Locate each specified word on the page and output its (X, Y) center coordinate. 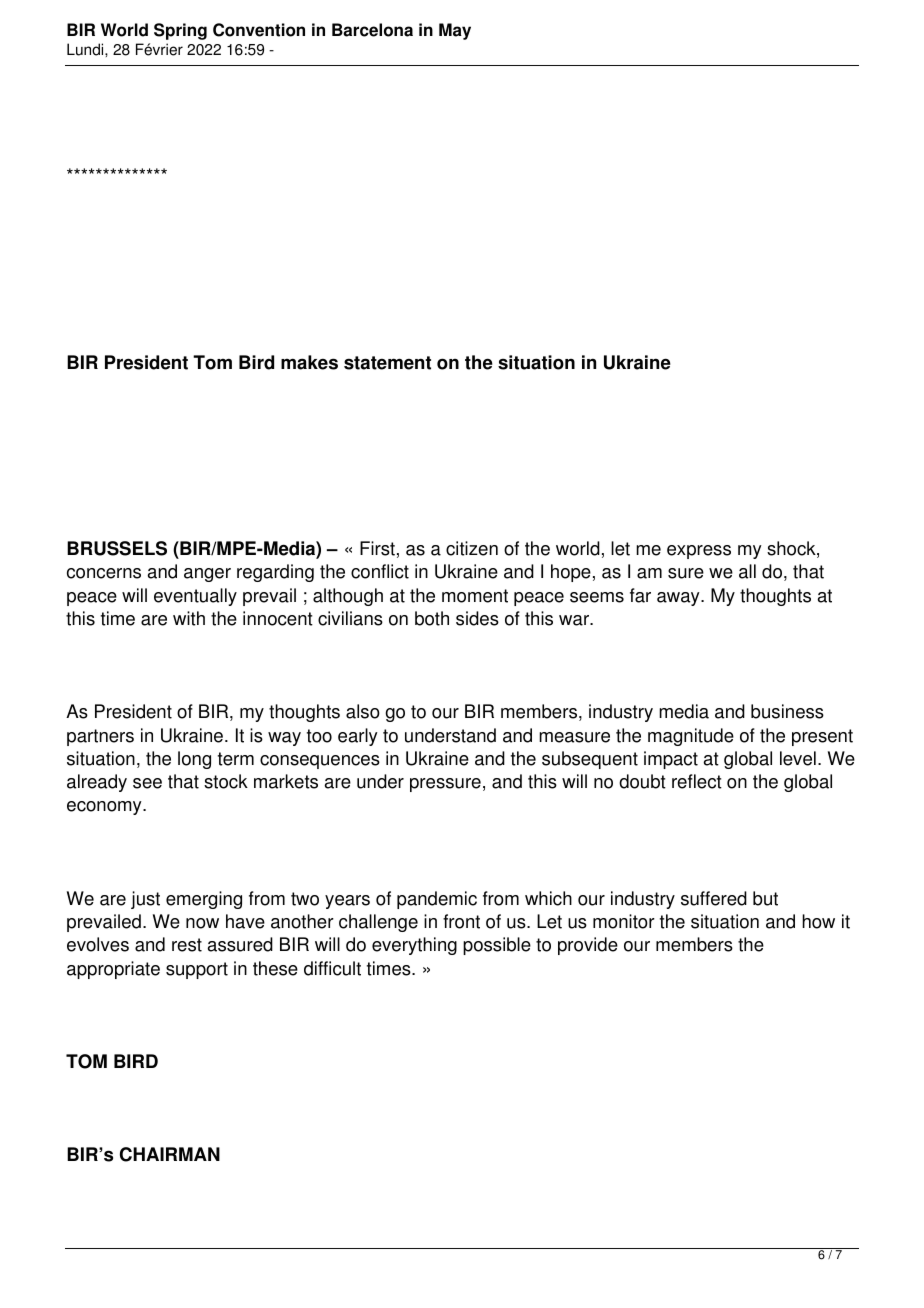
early (358, 737)
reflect (697, 781)
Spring (180, 31)
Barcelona (372, 30)
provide (588, 946)
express (699, 552)
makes (309, 362)
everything (414, 946)
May (455, 31)
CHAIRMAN (170, 1154)
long (194, 760)
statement (387, 363)
